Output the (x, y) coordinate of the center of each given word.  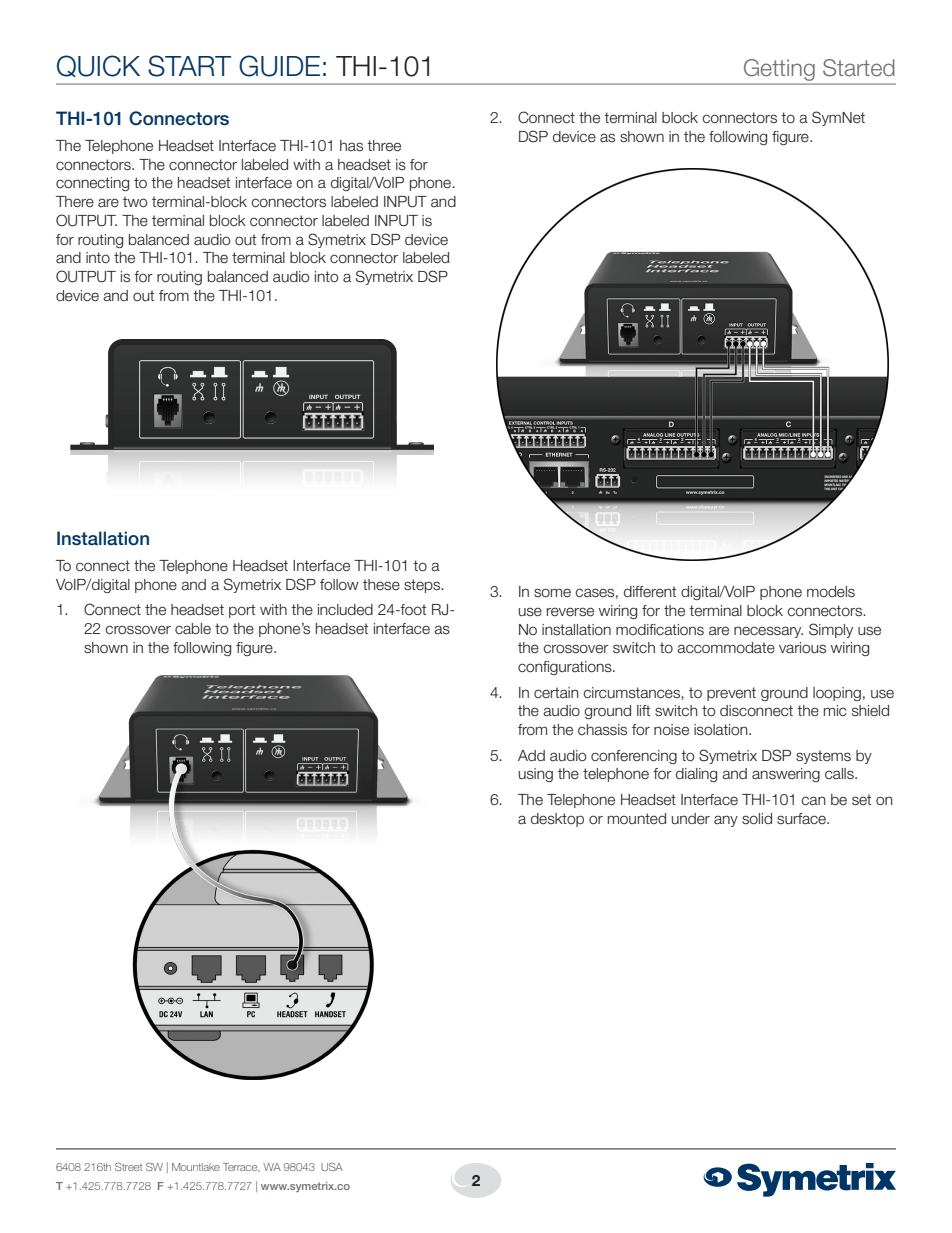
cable (193, 629)
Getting (779, 70)
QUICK (98, 66)
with (306, 164)
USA (332, 1167)
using (536, 775)
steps (423, 586)
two (135, 202)
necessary (768, 632)
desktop (557, 820)
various (802, 648)
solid (757, 819)
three (384, 146)
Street (128, 1167)
